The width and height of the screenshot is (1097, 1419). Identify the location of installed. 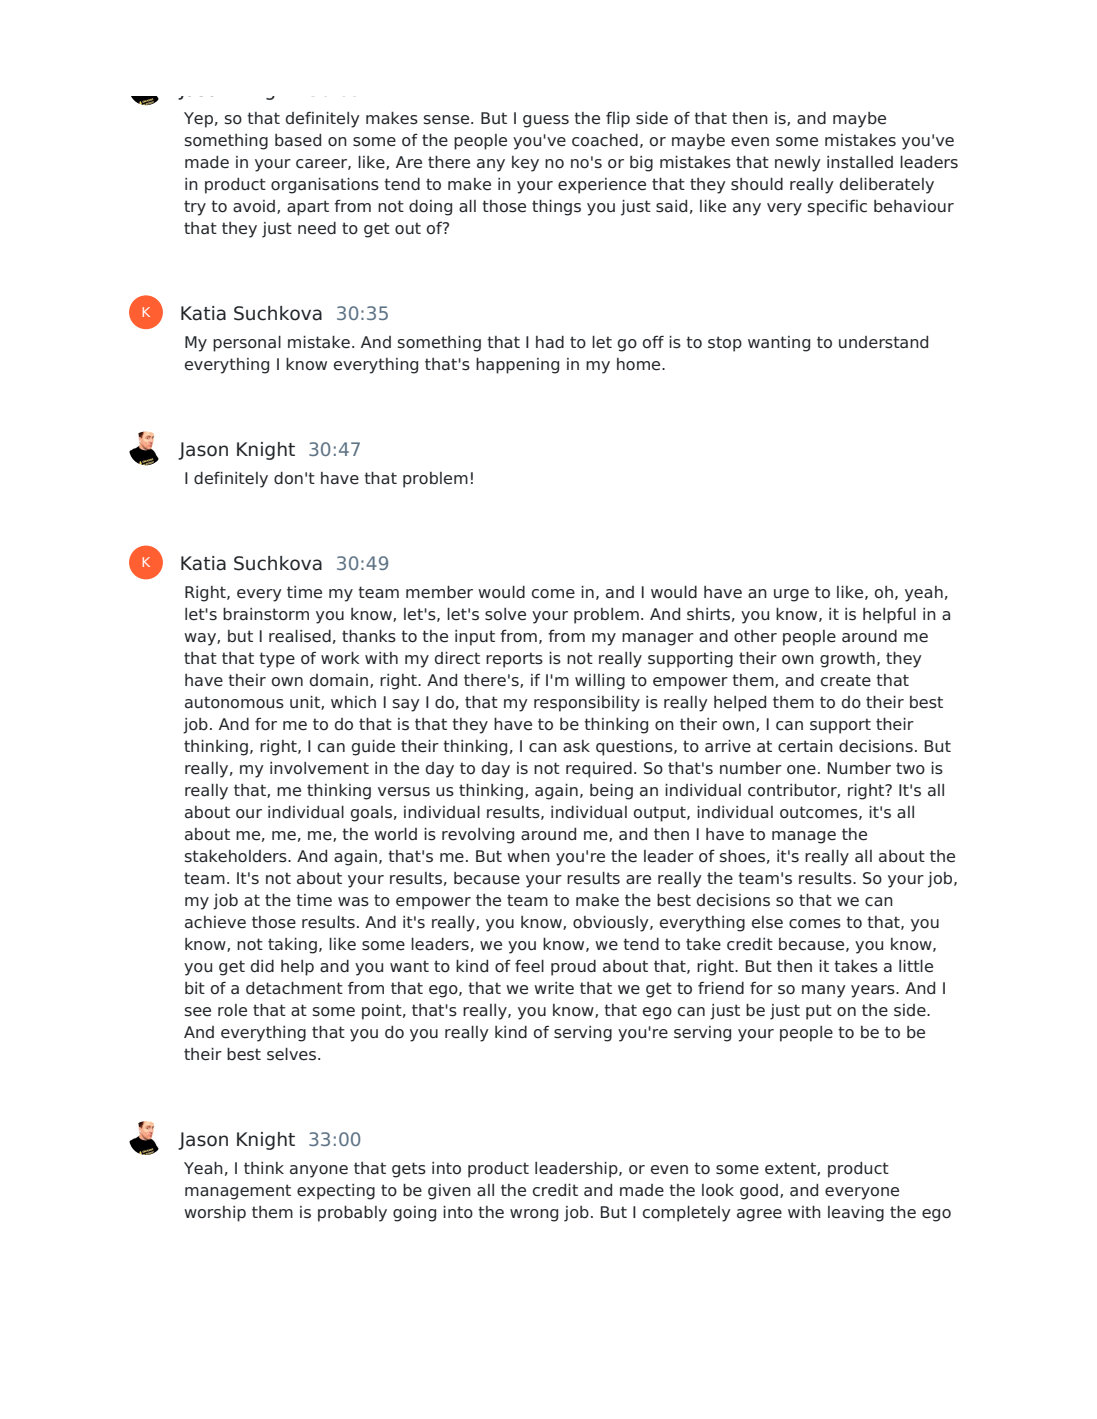
(860, 162).
